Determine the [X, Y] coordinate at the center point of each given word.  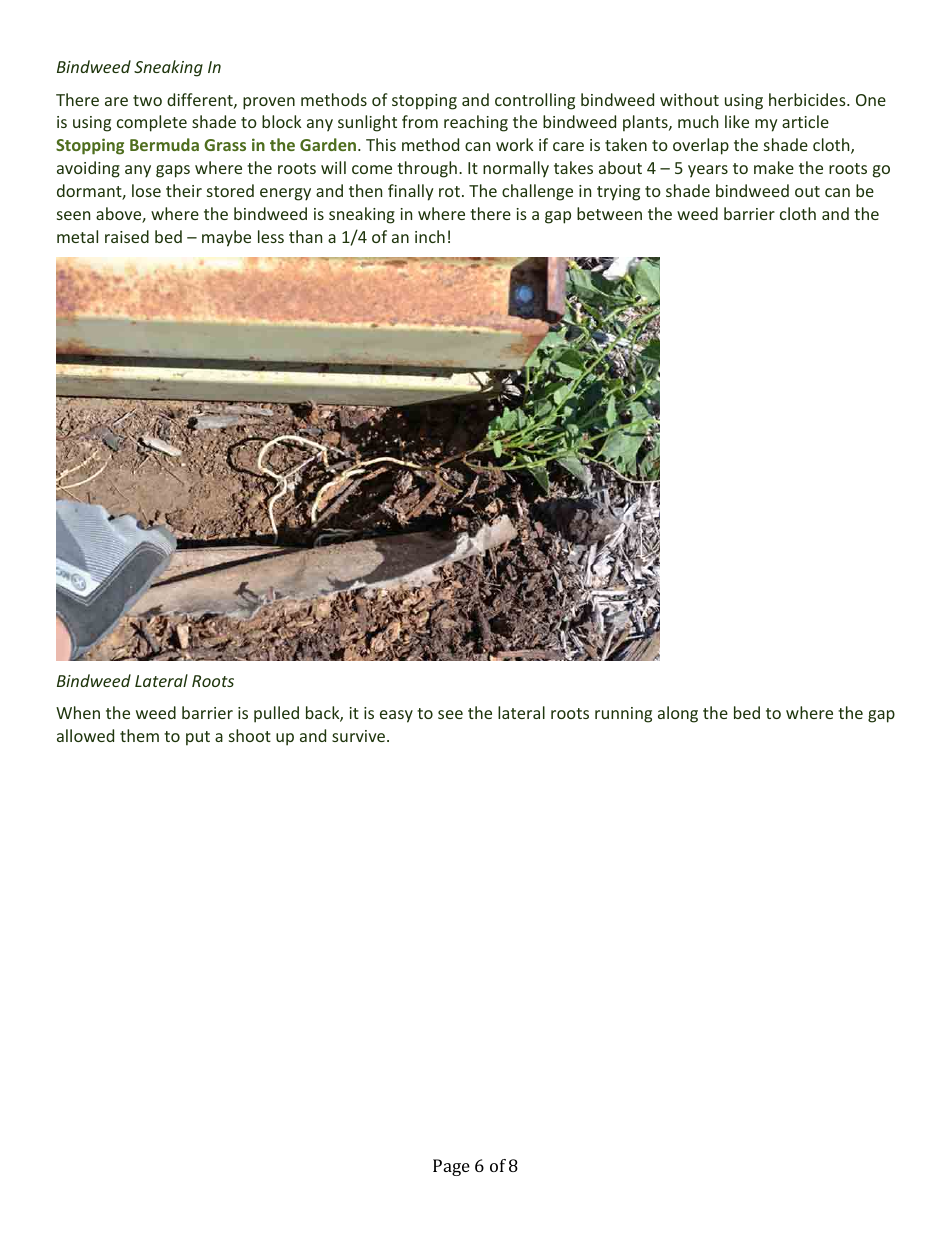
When [78, 712]
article [805, 121]
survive [360, 736]
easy [396, 716]
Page [451, 1167]
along [678, 714]
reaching [476, 123]
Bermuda [164, 144]
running [623, 715]
